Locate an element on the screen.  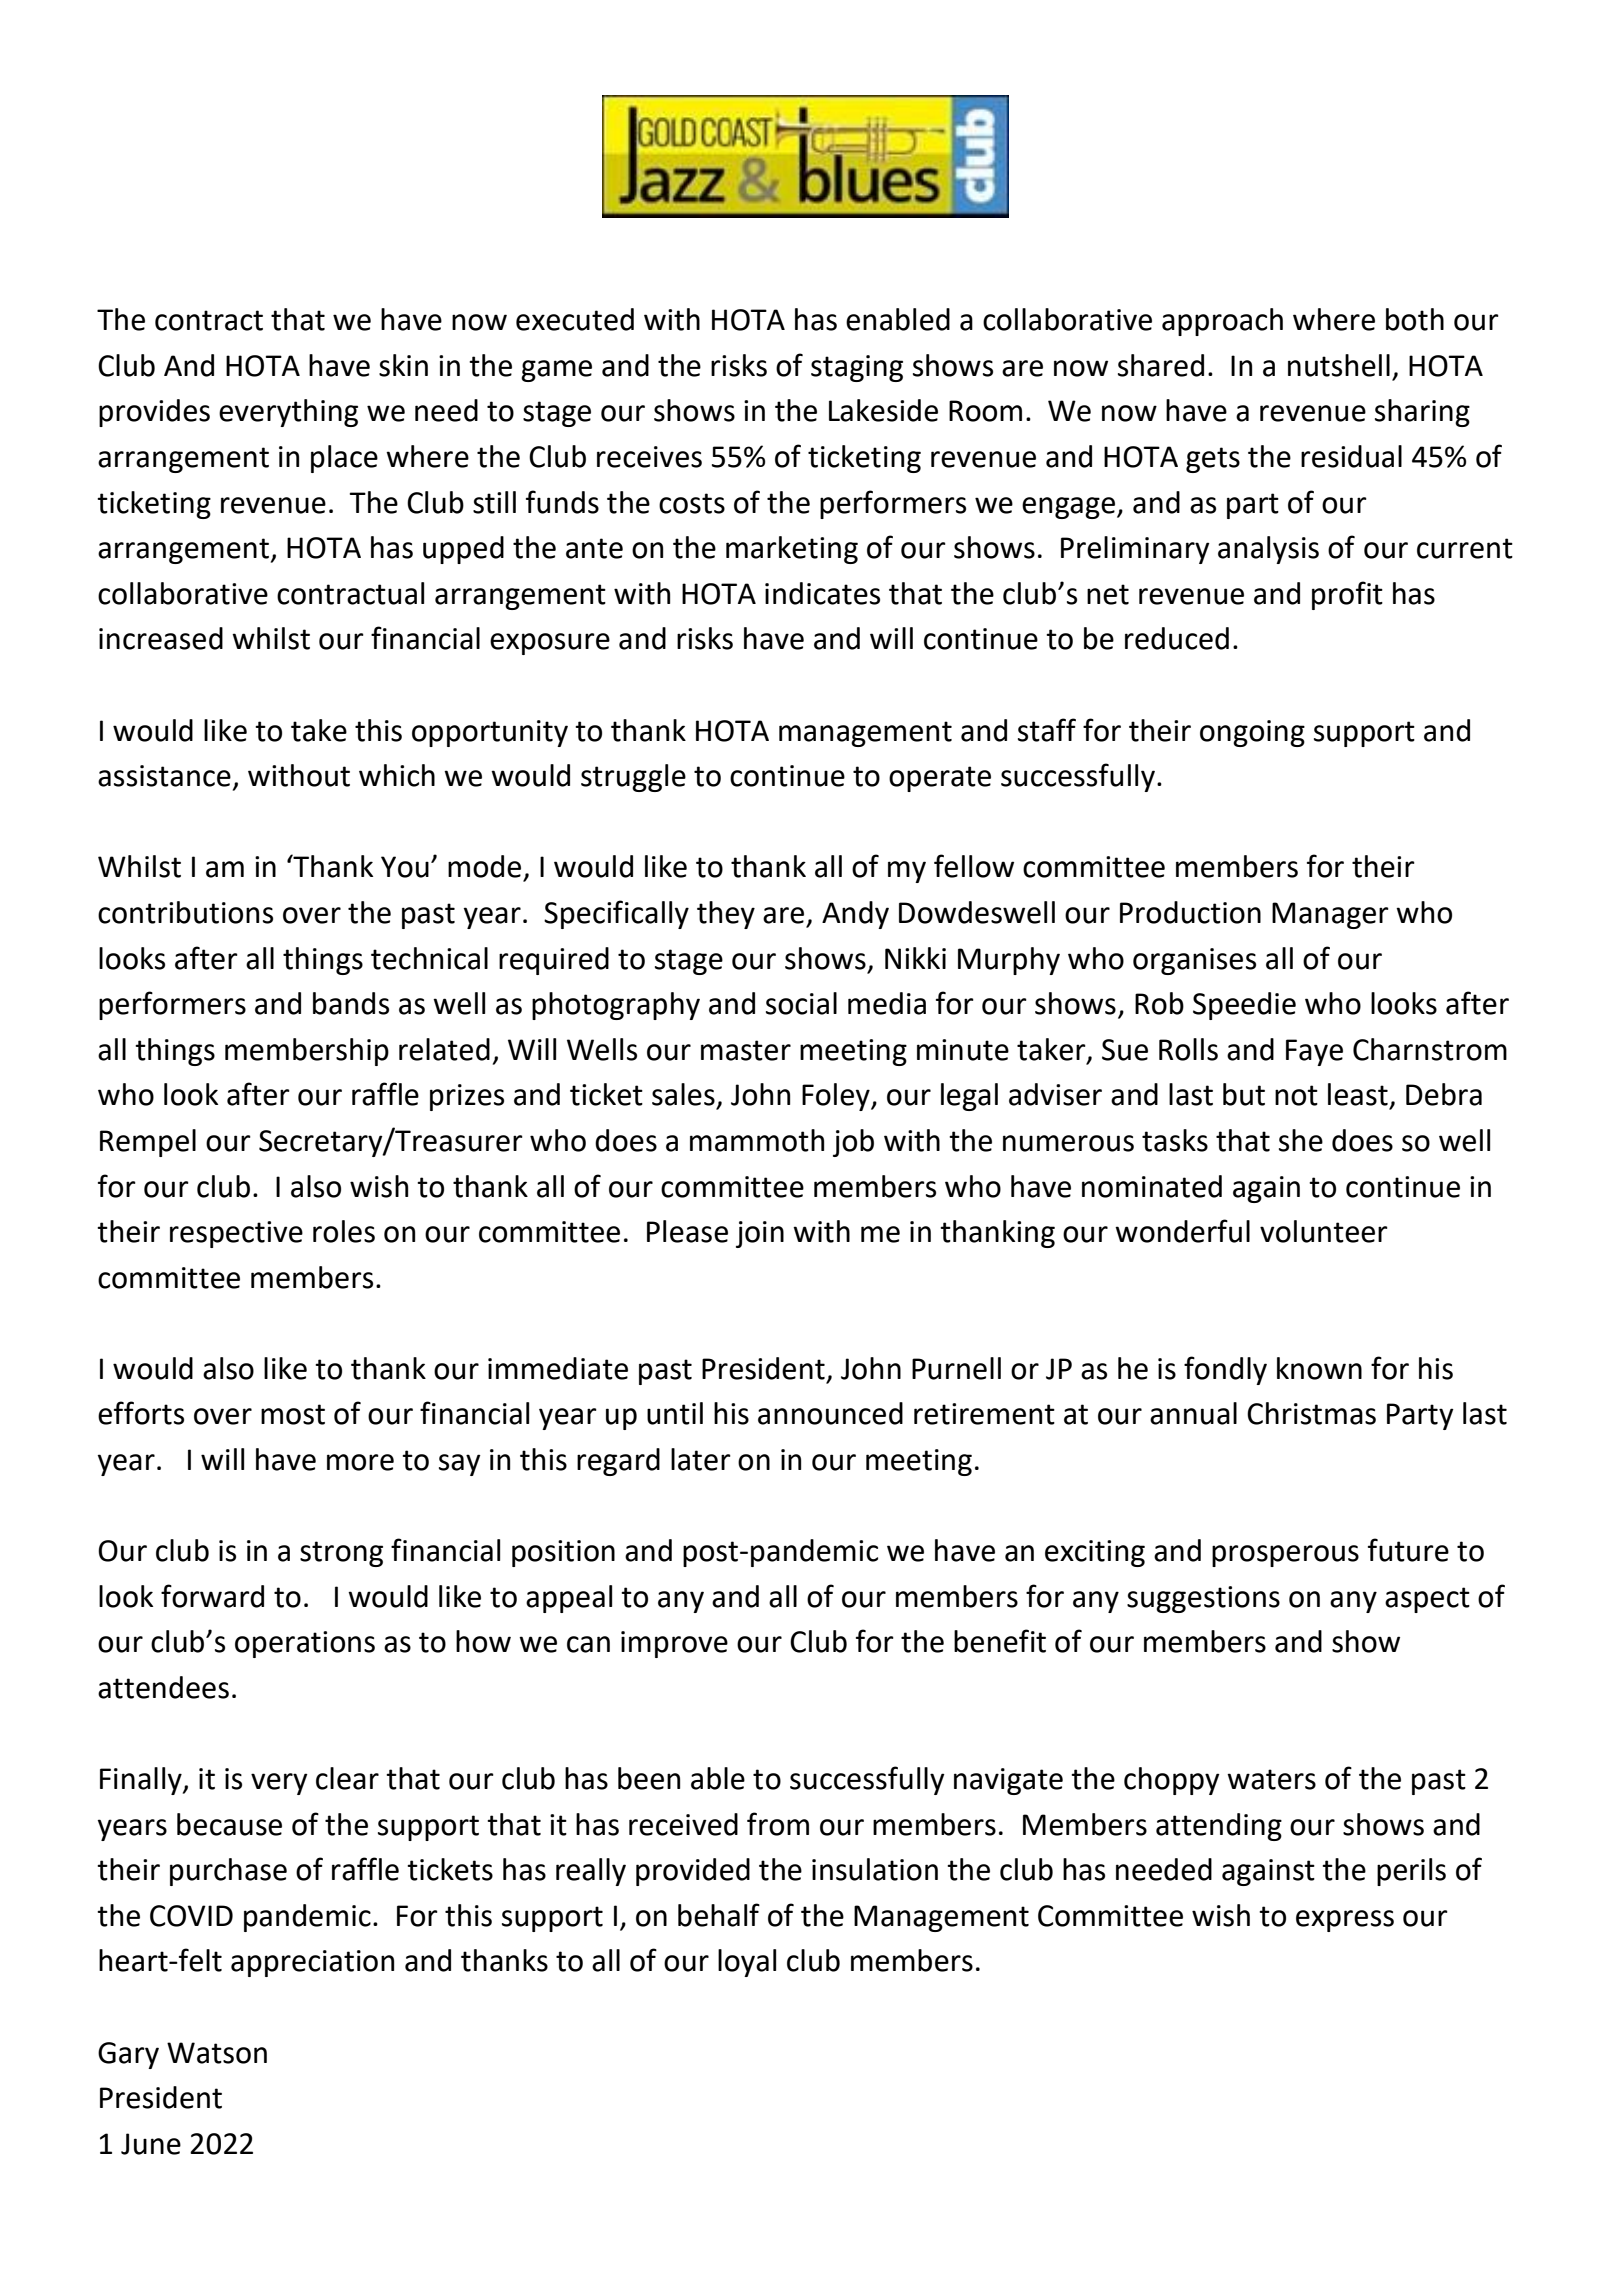
Watson is located at coordinates (217, 2053).
